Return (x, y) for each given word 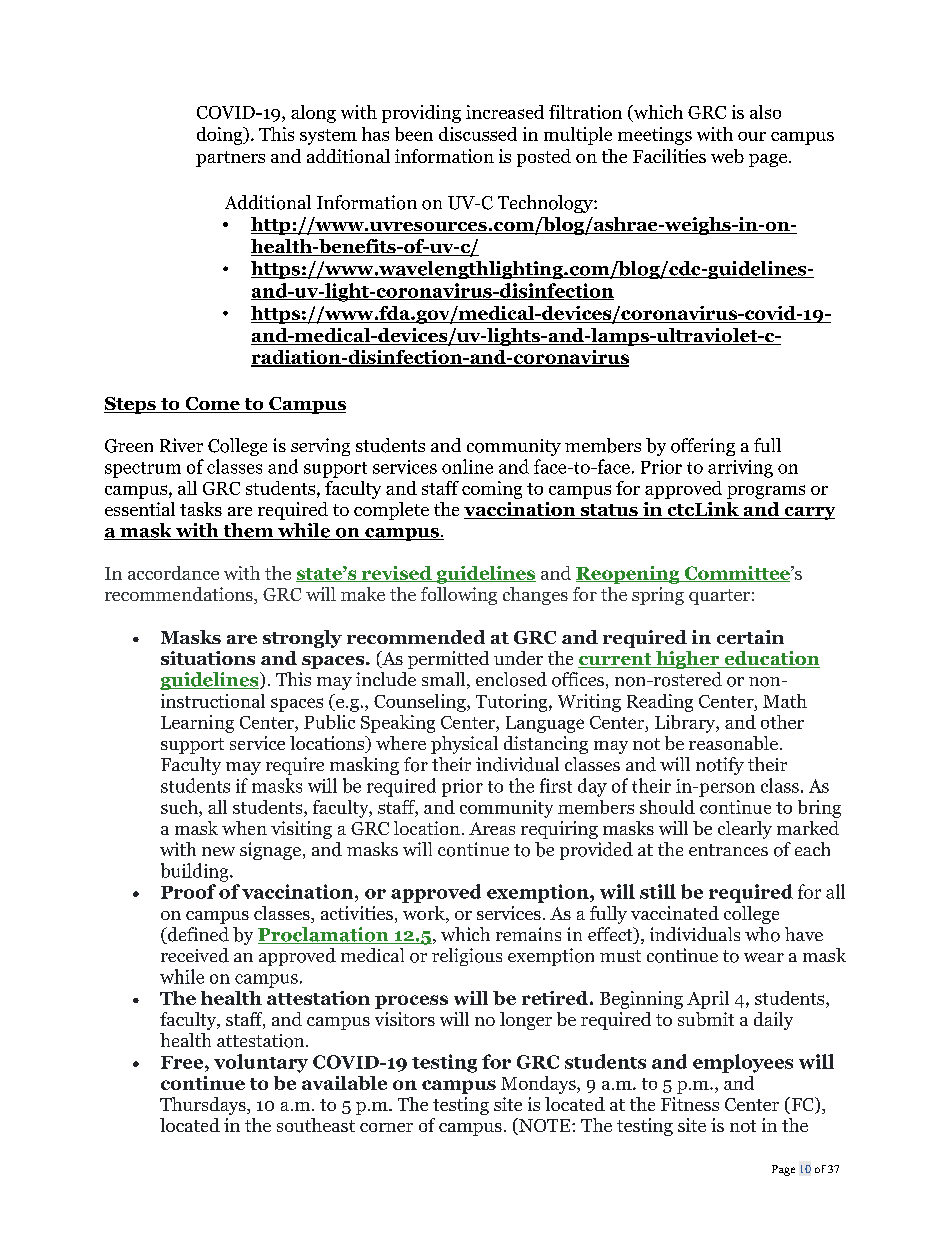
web (727, 156)
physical (464, 745)
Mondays (539, 1085)
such (180, 807)
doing (221, 136)
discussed (478, 134)
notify (720, 766)
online (467, 466)
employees (743, 1063)
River (181, 445)
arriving (740, 469)
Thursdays (204, 1106)
